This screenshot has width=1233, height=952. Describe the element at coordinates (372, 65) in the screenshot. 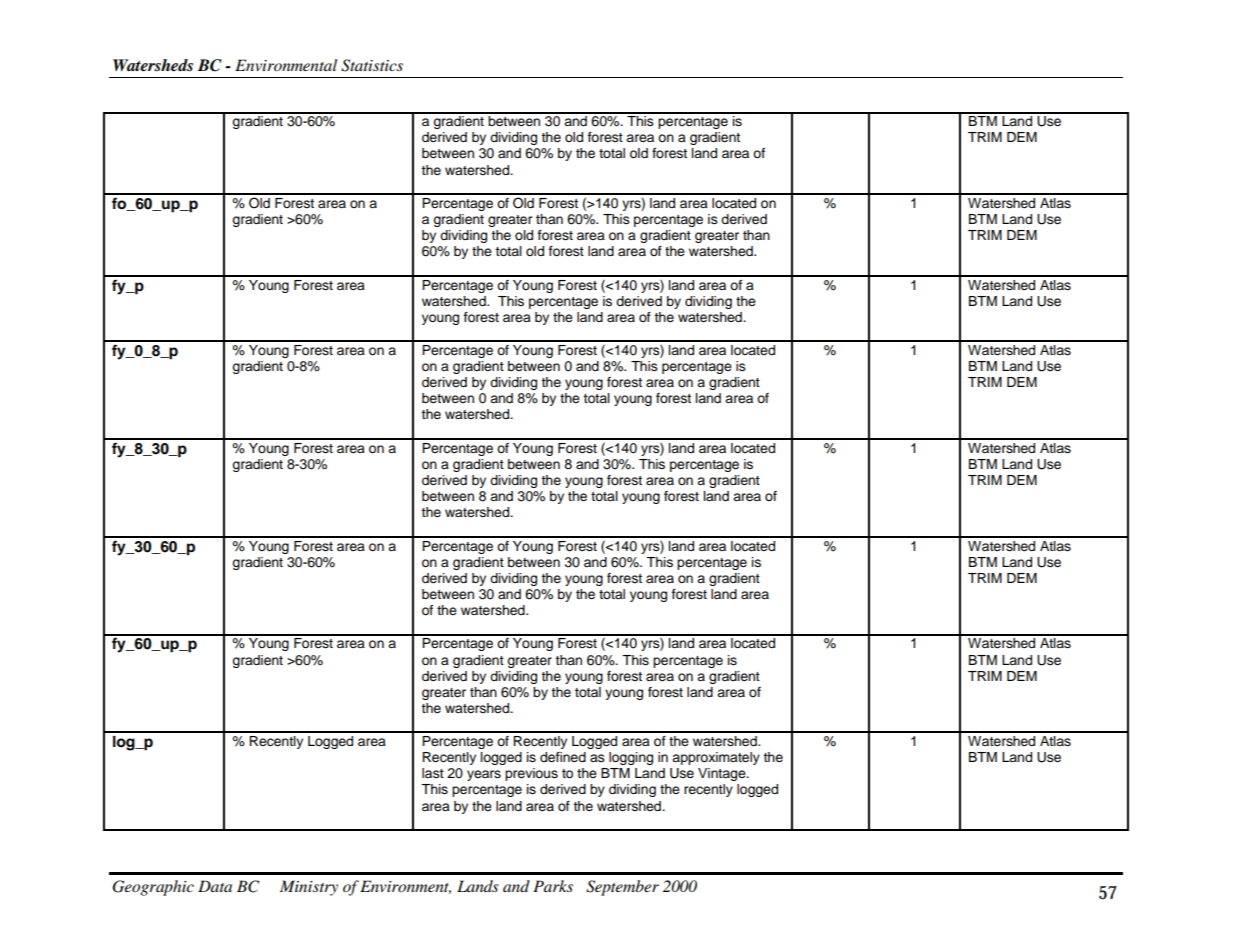

I see `Statistics` at that location.
